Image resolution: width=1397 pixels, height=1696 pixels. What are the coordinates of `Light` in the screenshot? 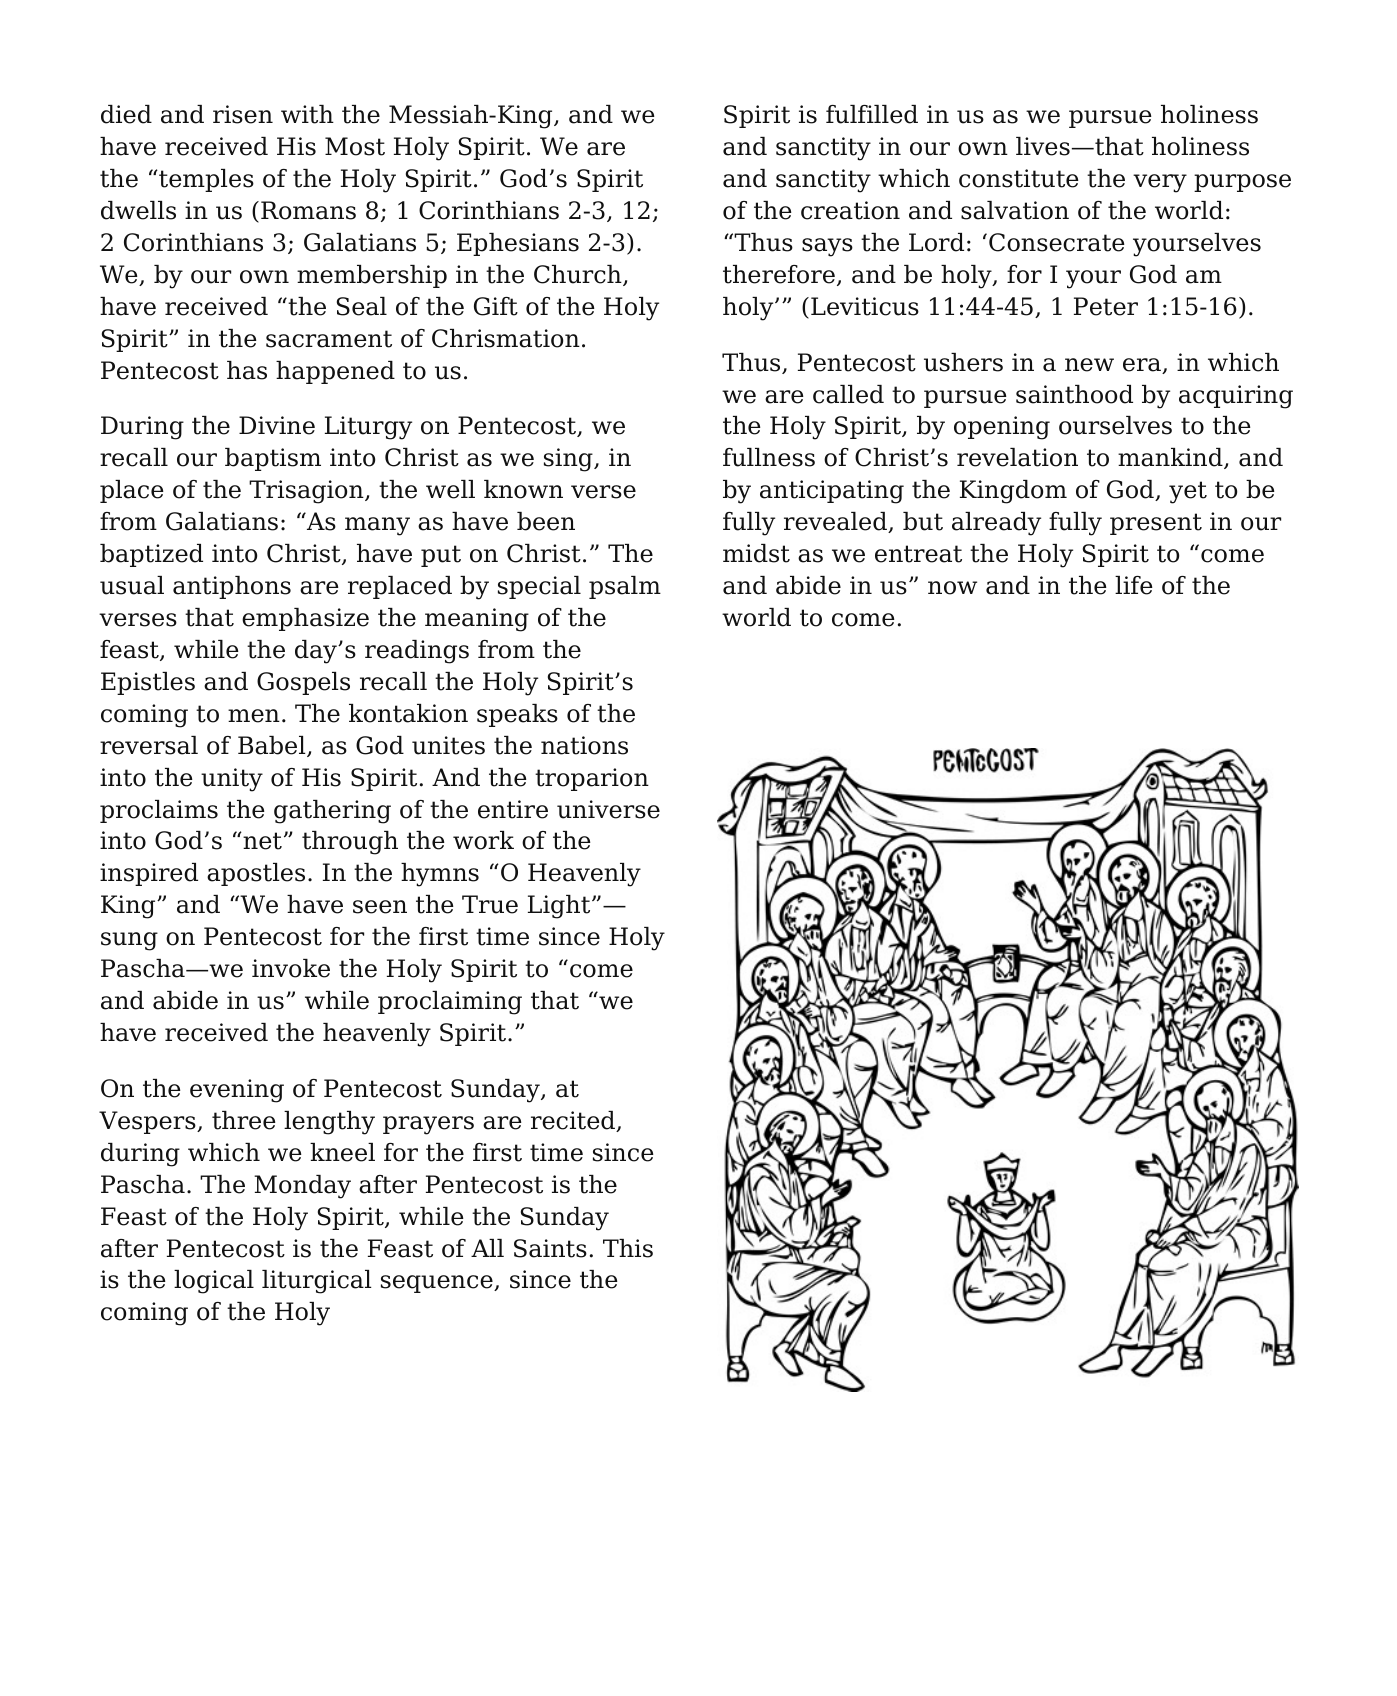 It's located at (560, 907).
